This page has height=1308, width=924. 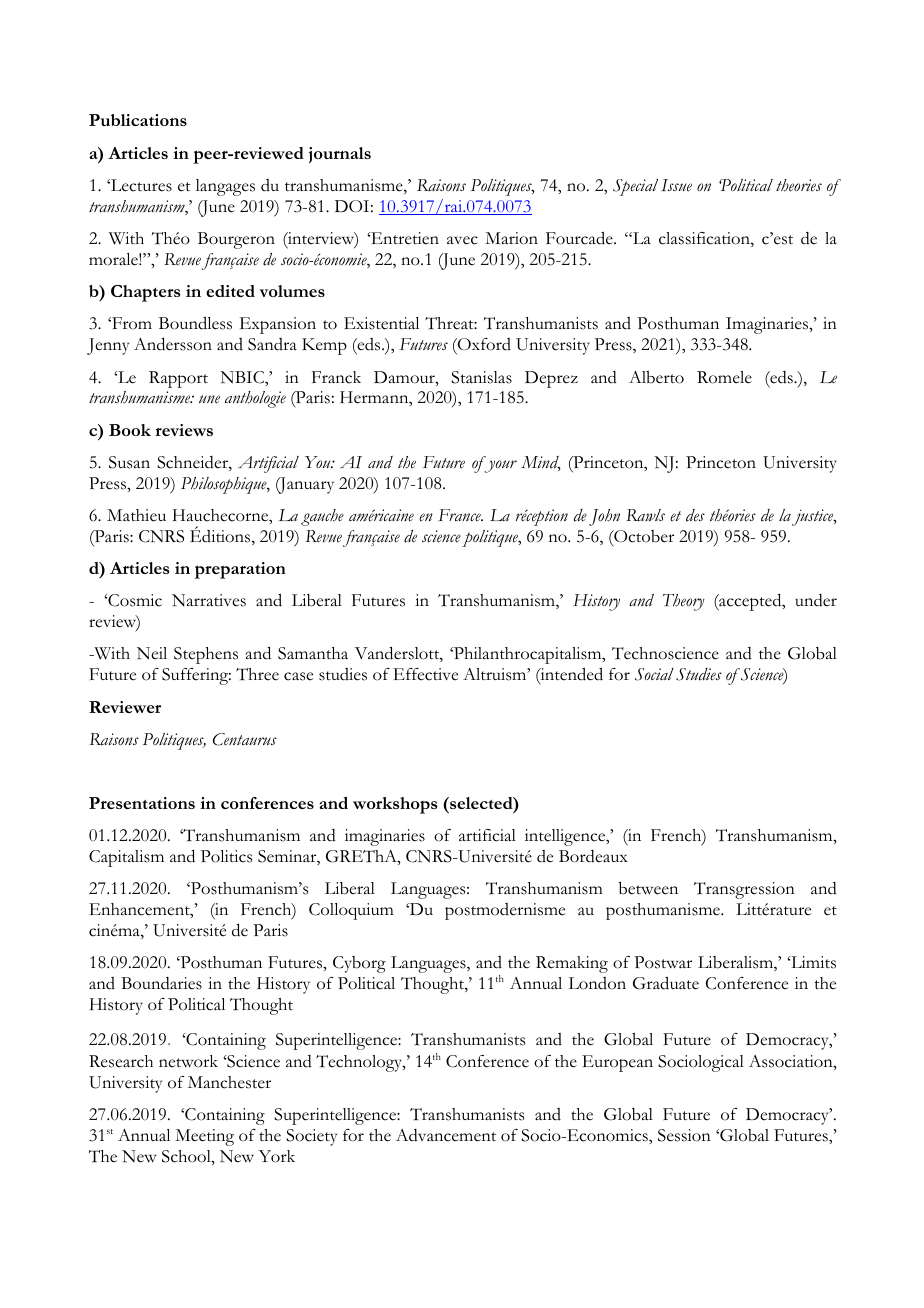 I want to click on Publications, so click(x=138, y=120).
